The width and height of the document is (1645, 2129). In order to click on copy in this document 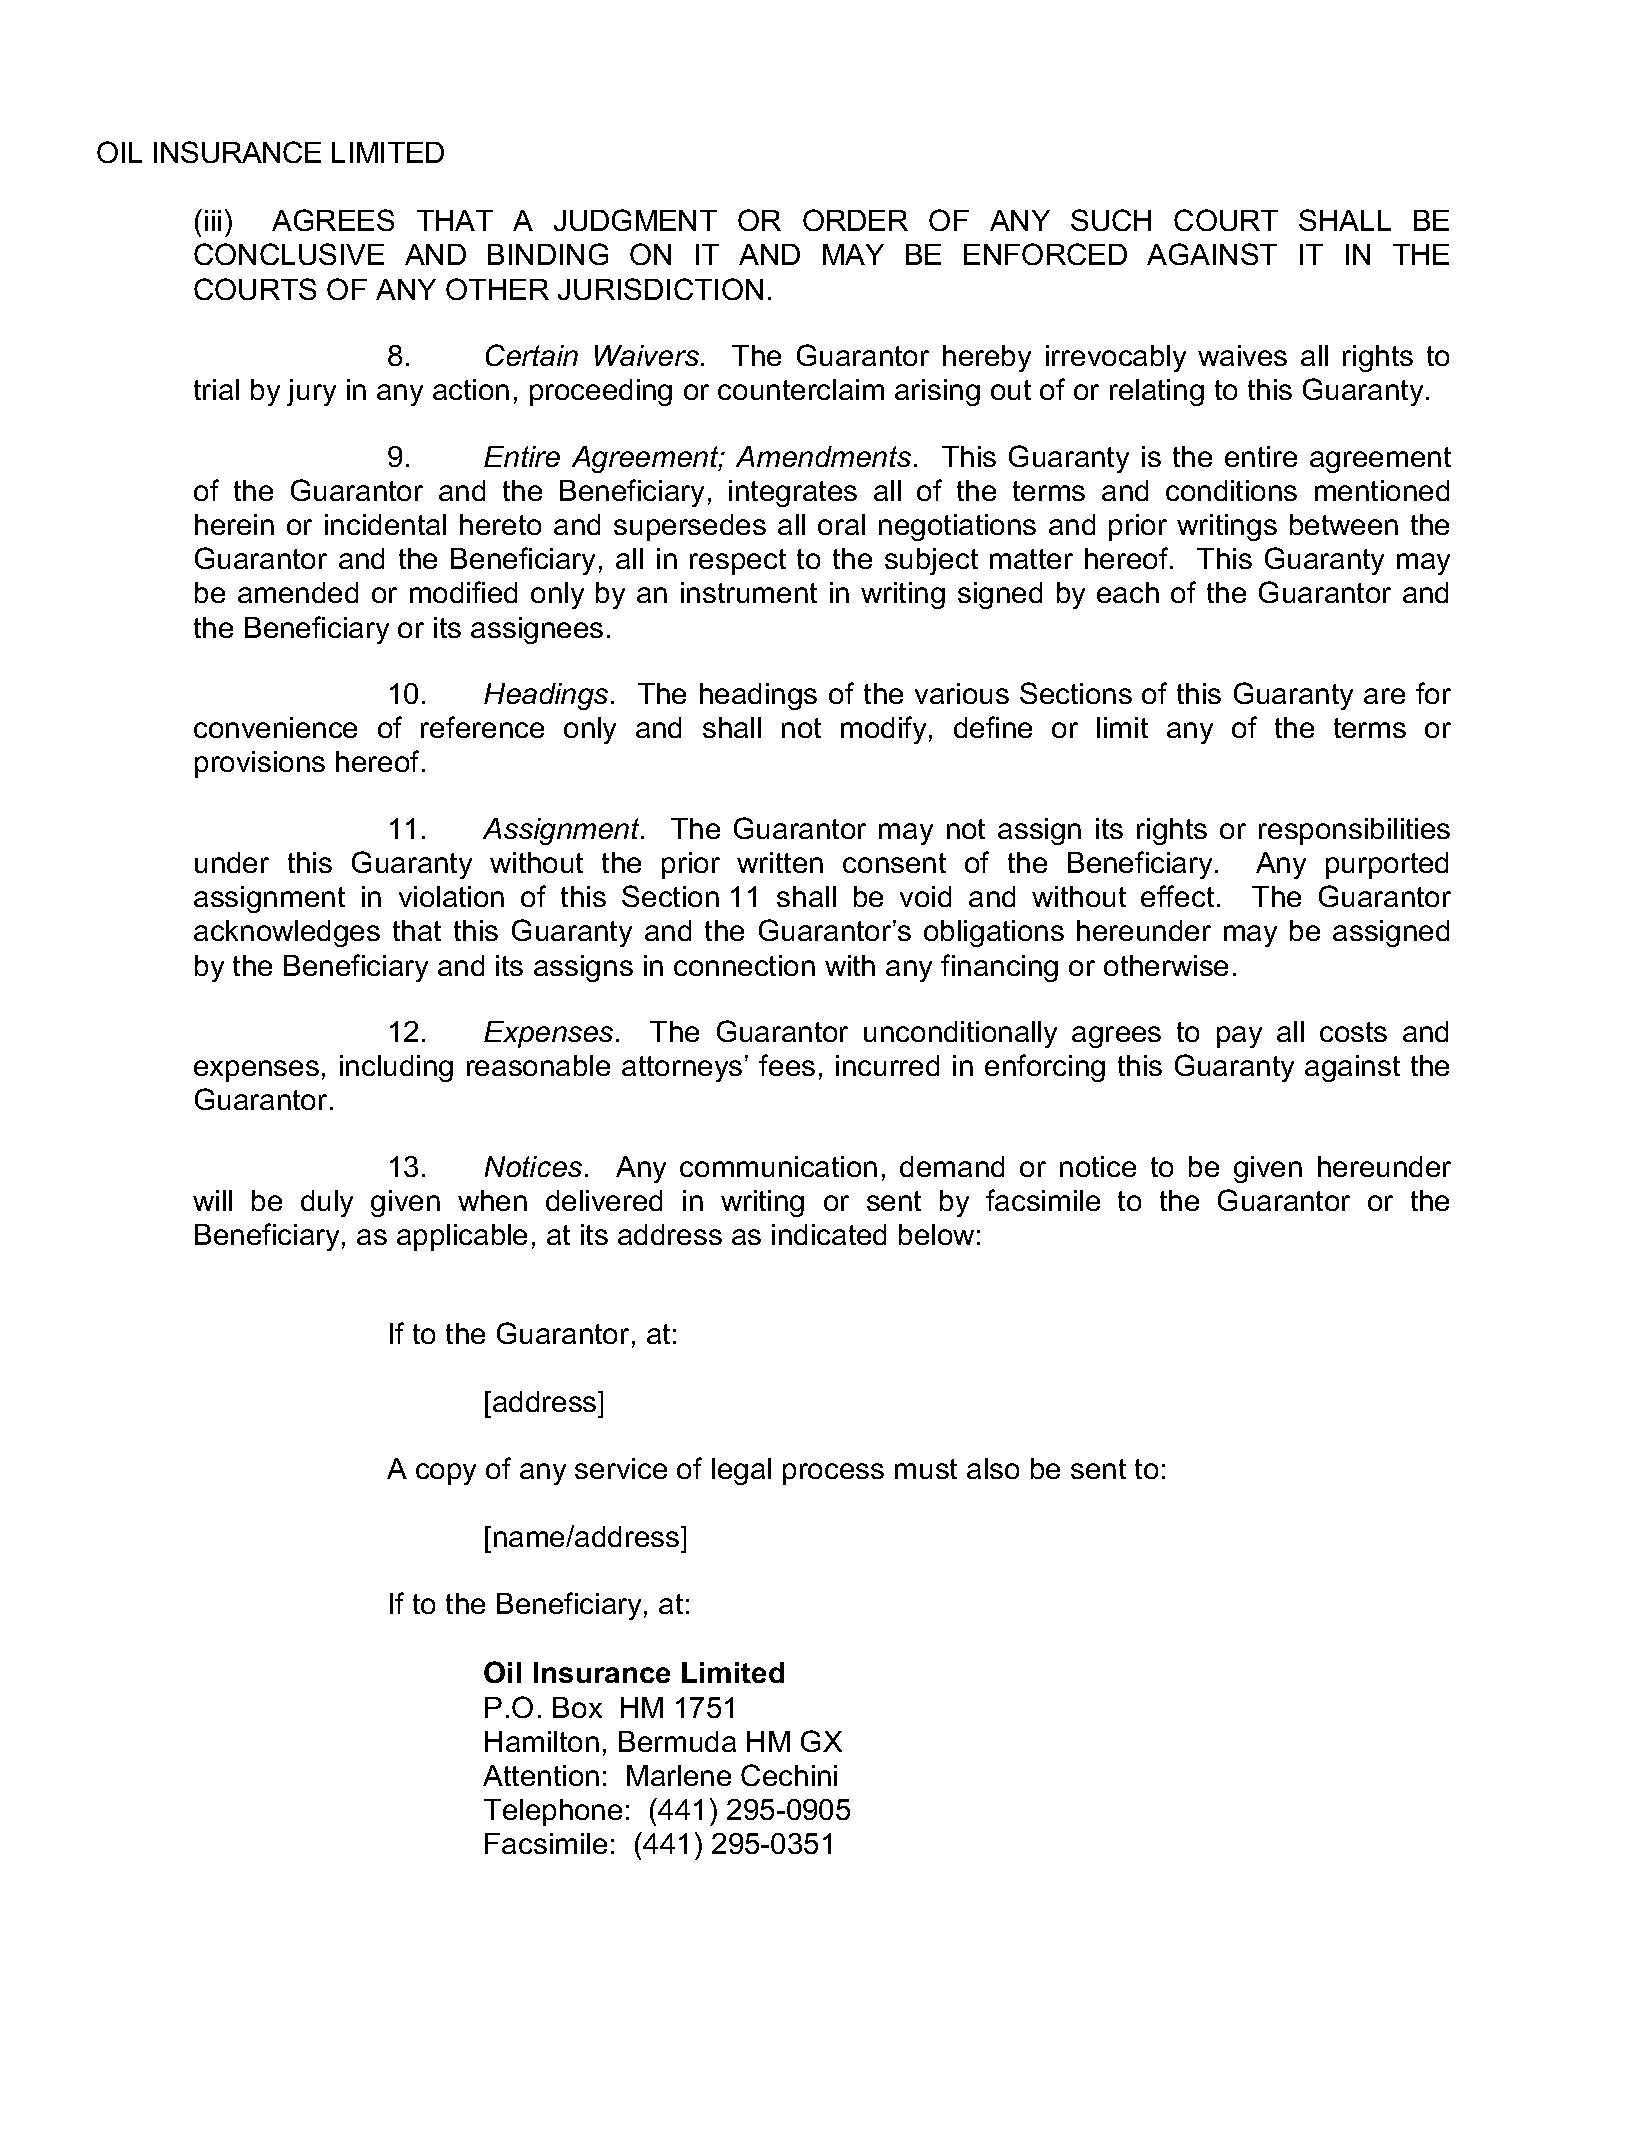, I will do `click(446, 1474)`.
